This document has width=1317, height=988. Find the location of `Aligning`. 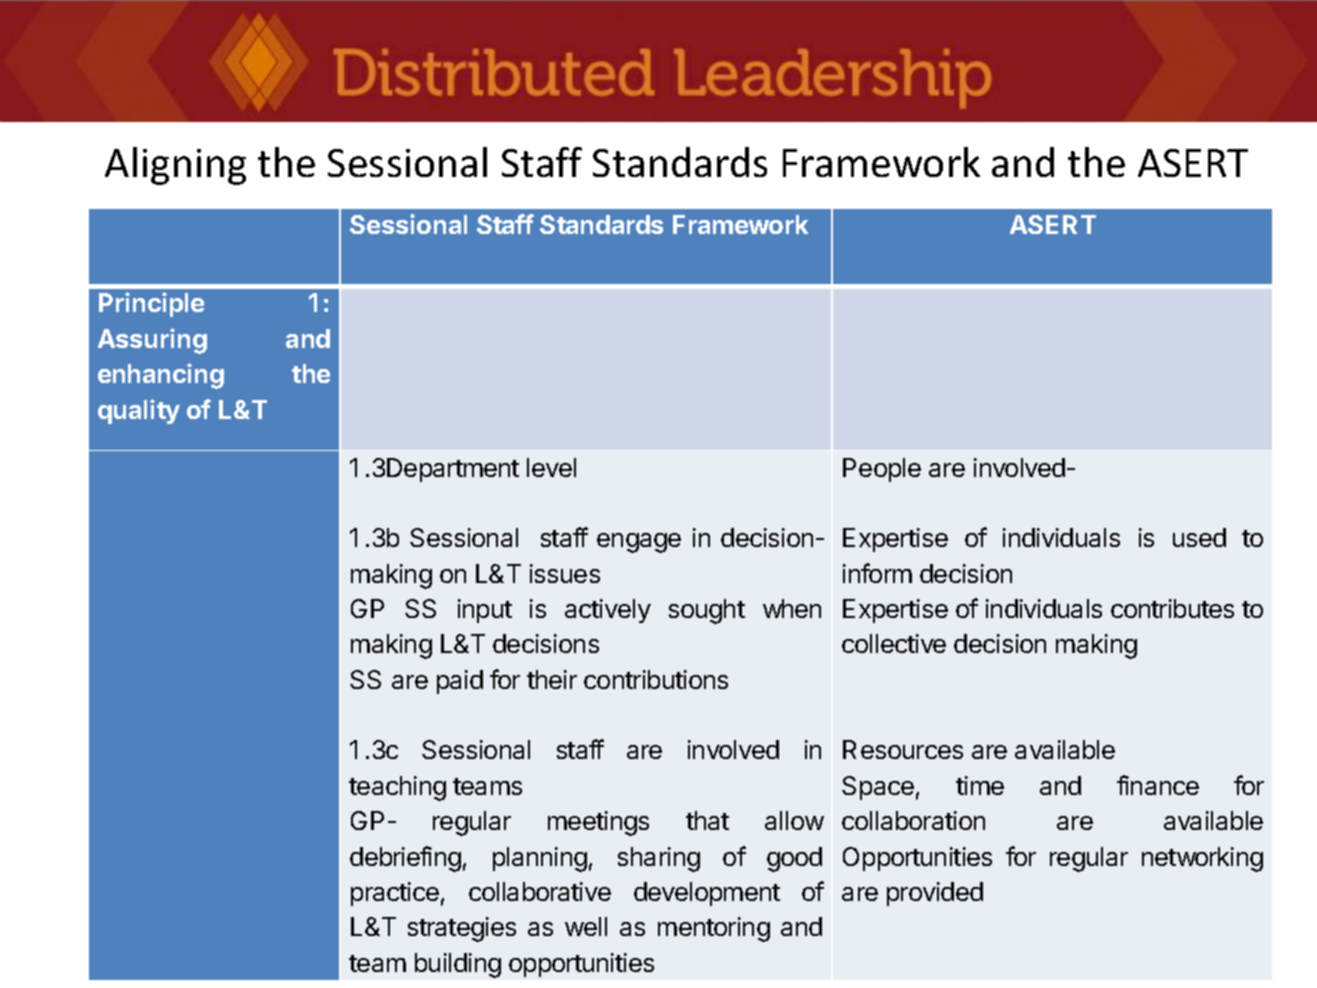

Aligning is located at coordinates (175, 166).
